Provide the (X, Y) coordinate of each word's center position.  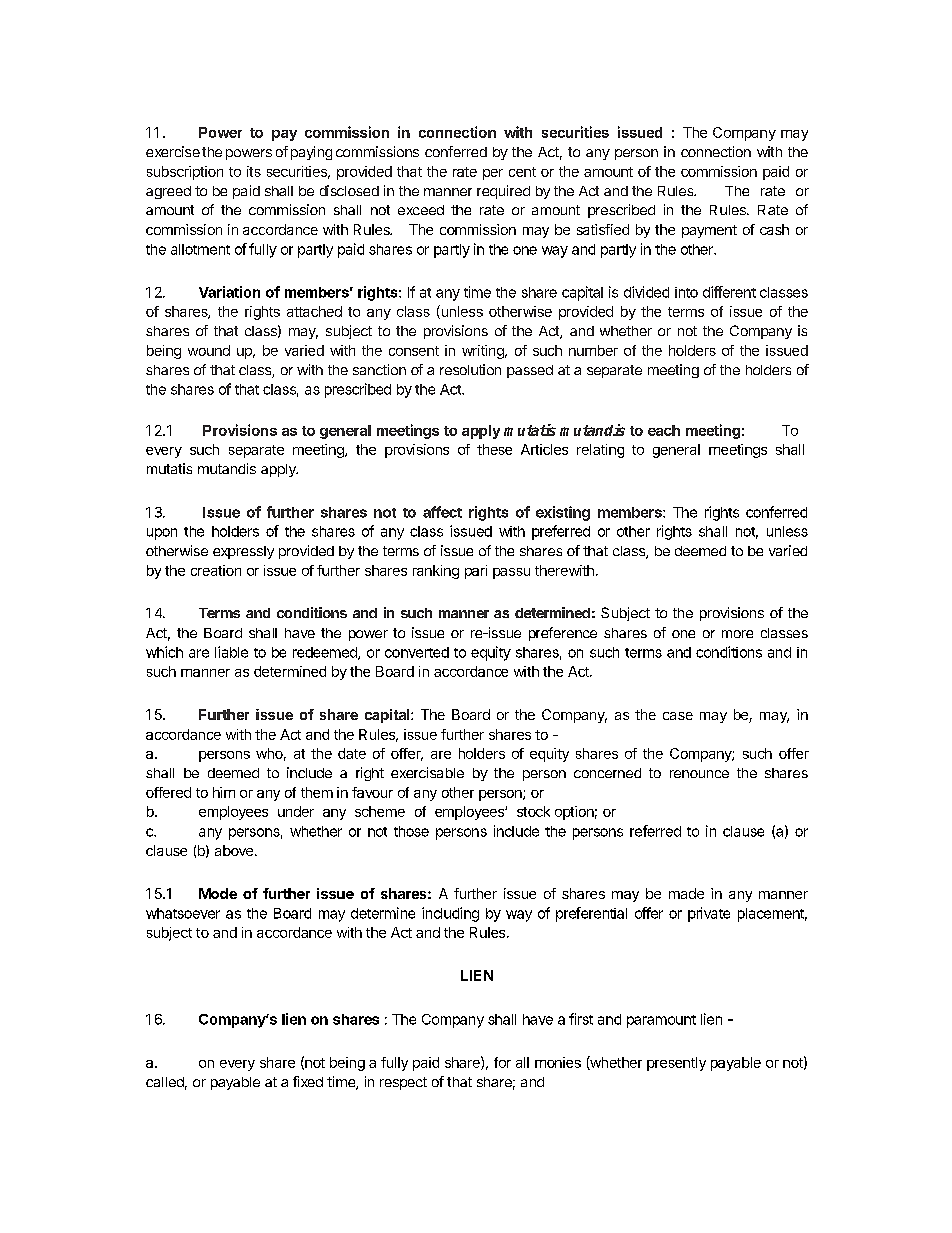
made (686, 893)
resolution (470, 369)
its (254, 171)
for (502, 1062)
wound (209, 350)
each (664, 430)
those (411, 831)
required (503, 192)
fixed (308, 1081)
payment (709, 231)
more (737, 634)
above (234, 850)
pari (476, 572)
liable (231, 652)
